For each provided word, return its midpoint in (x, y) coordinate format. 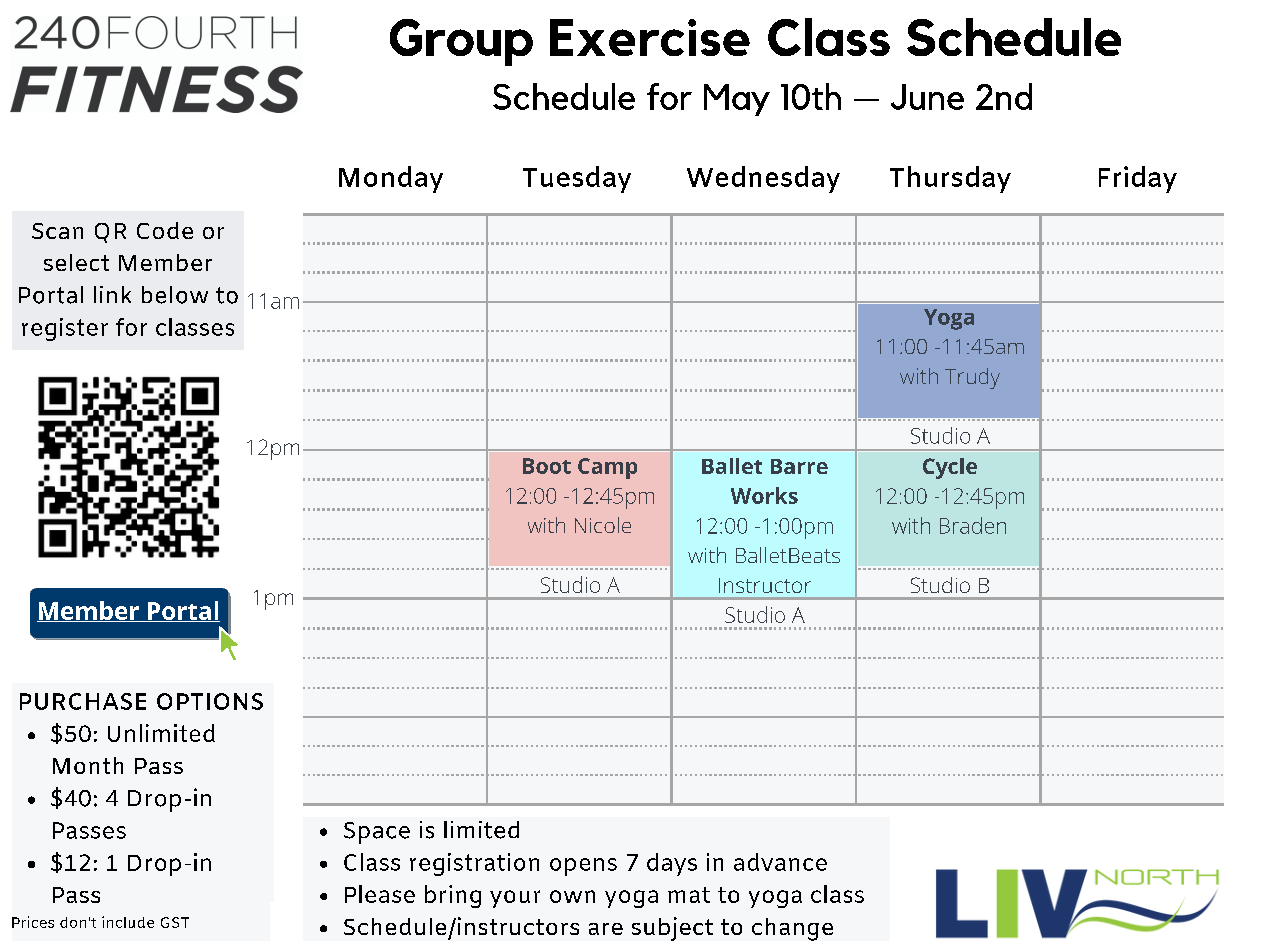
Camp (607, 468)
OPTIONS (210, 701)
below (175, 295)
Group (461, 42)
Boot (547, 466)
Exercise (650, 37)
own (572, 896)
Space (377, 833)
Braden (973, 525)
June (927, 97)
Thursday (950, 179)
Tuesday (577, 179)
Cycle (950, 468)
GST (175, 922)
